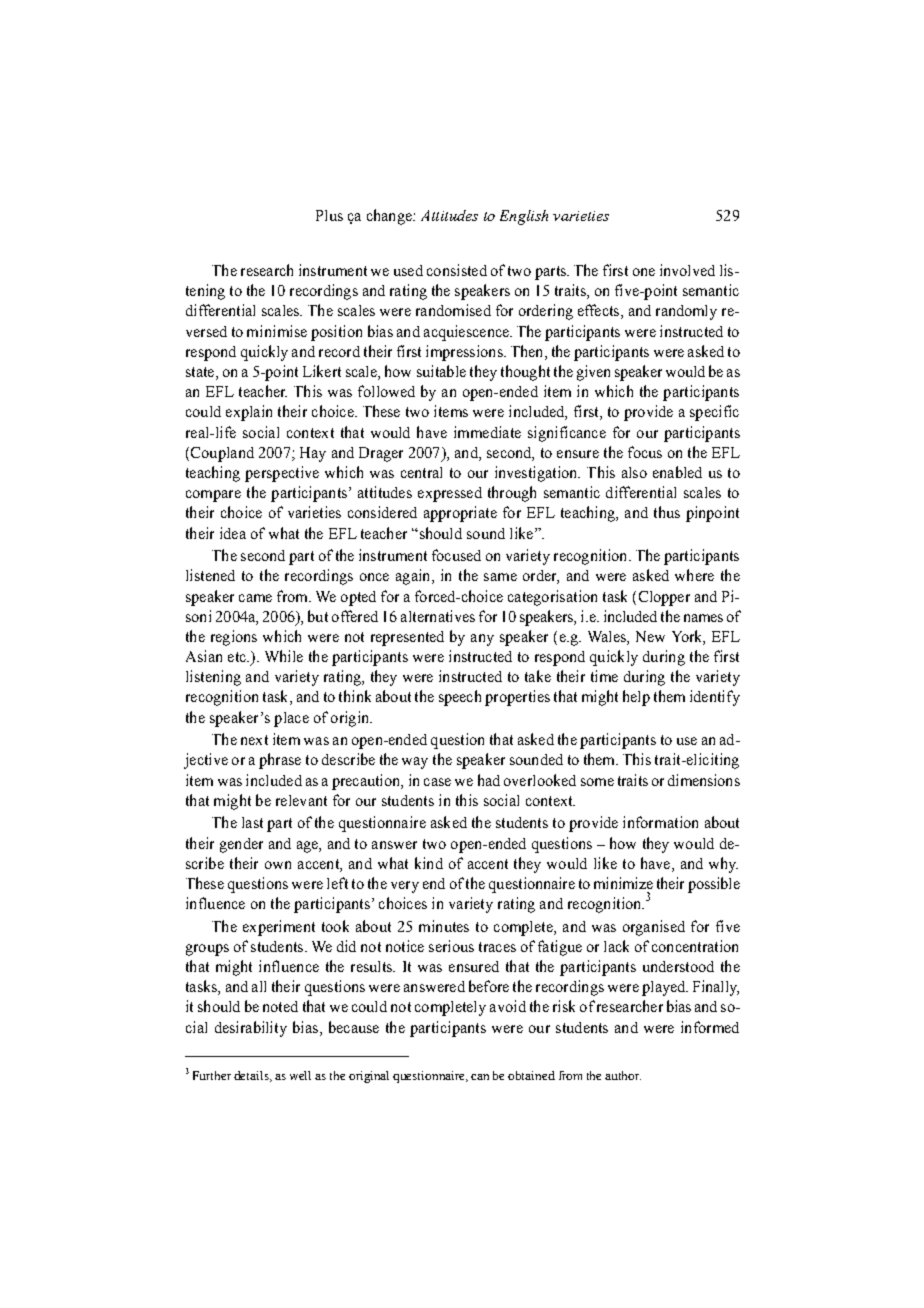  What do you see at coordinates (329, 215) in the screenshot?
I see `Plus` at bounding box center [329, 215].
